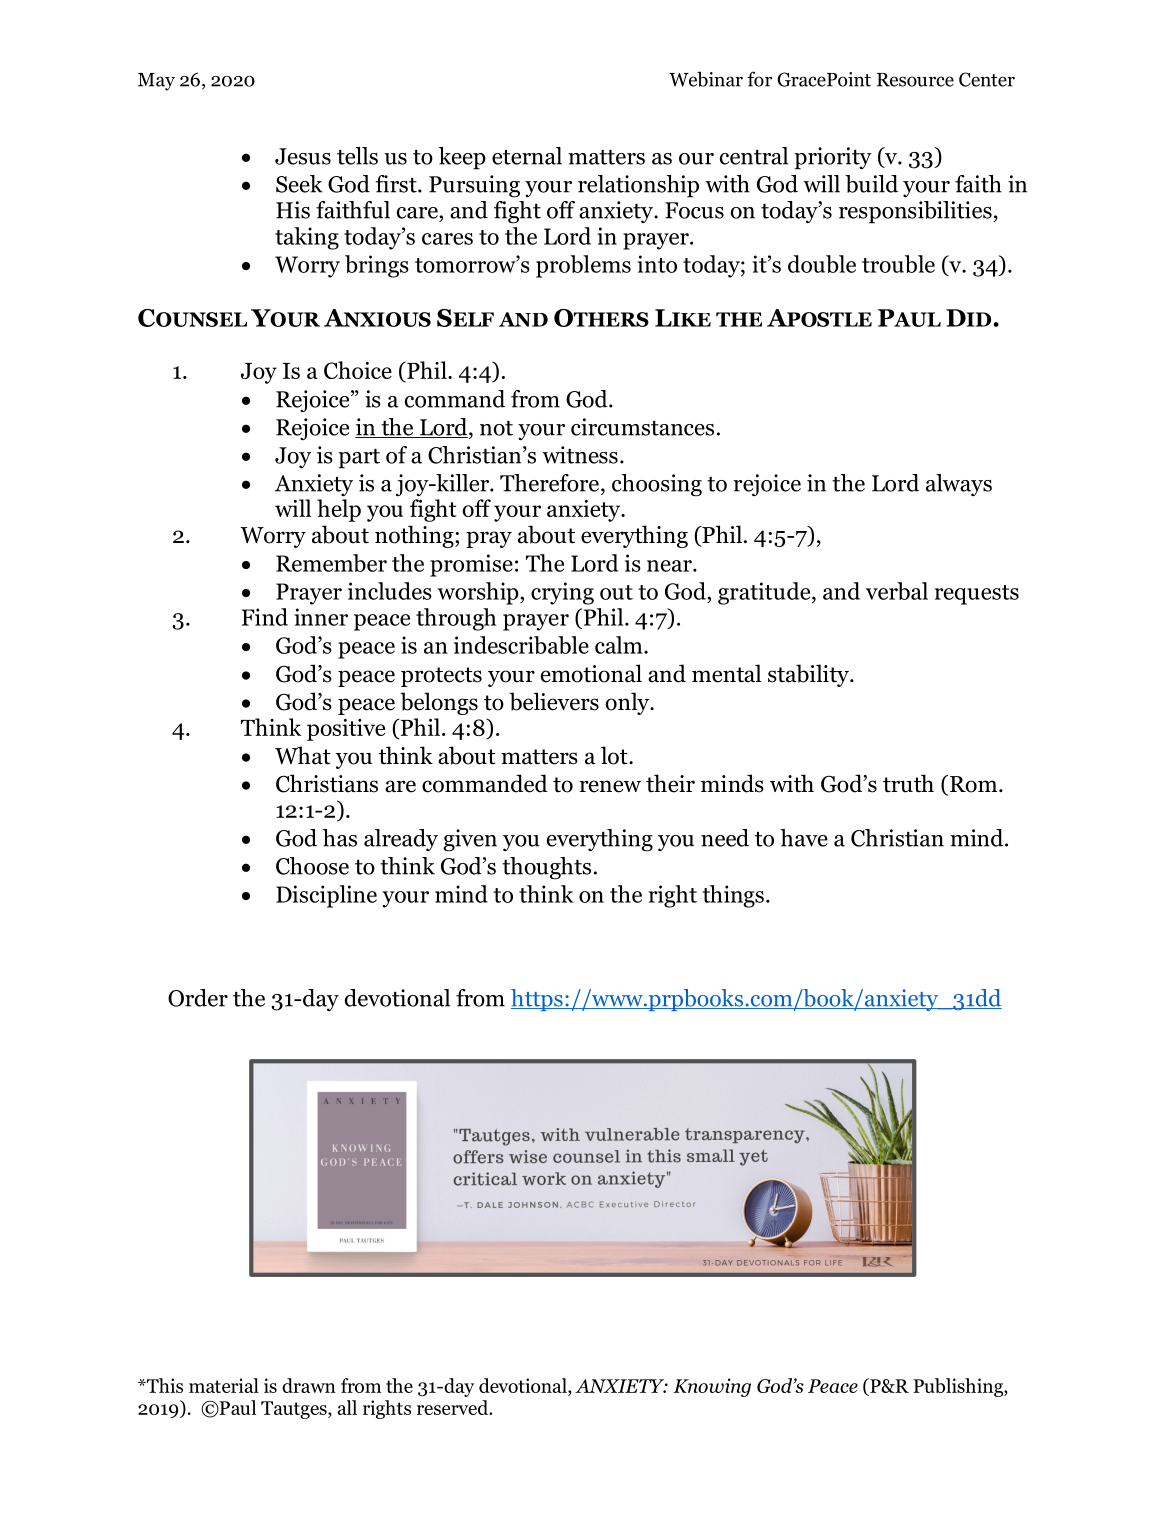 This image has width=1169, height=1513. Describe the element at coordinates (303, 156) in the image. I see `Jesus` at that location.
